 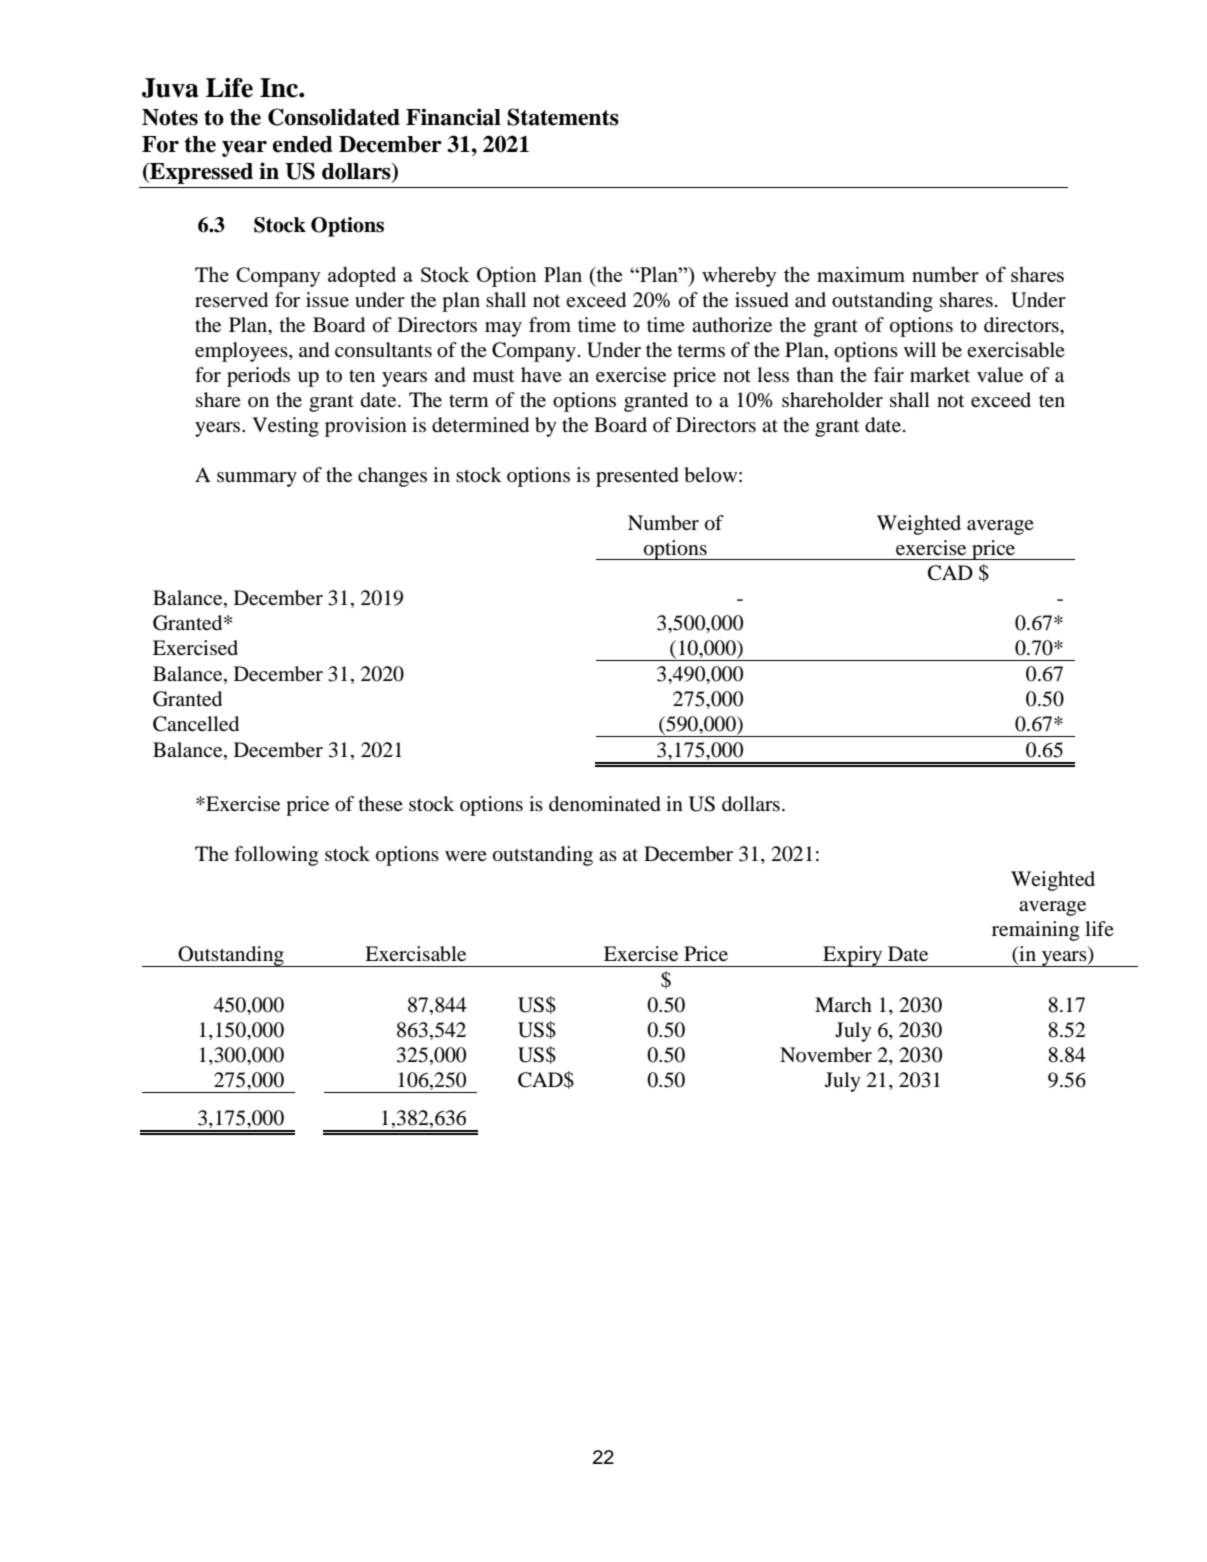 What do you see at coordinates (257, 479) in the screenshot?
I see `summary` at bounding box center [257, 479].
